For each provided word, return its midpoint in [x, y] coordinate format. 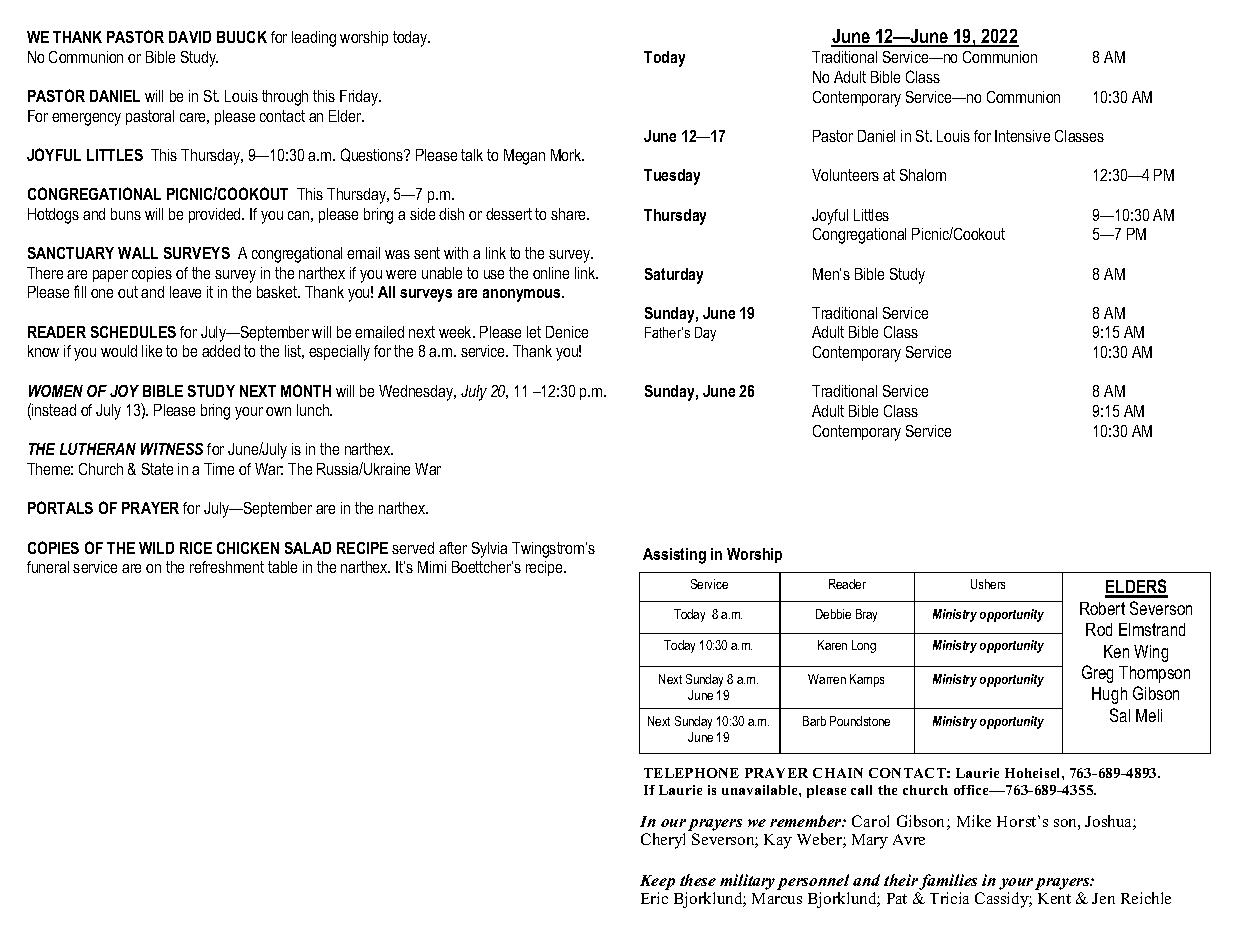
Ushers [988, 584]
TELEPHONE [691, 773]
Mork [567, 155]
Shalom [923, 175]
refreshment [227, 567]
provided [216, 215]
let [534, 332]
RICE [196, 548]
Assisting [674, 556]
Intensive [1022, 136]
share [570, 214]
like [152, 351]
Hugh [1109, 695]
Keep [657, 882]
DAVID [190, 37]
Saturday [674, 276]
